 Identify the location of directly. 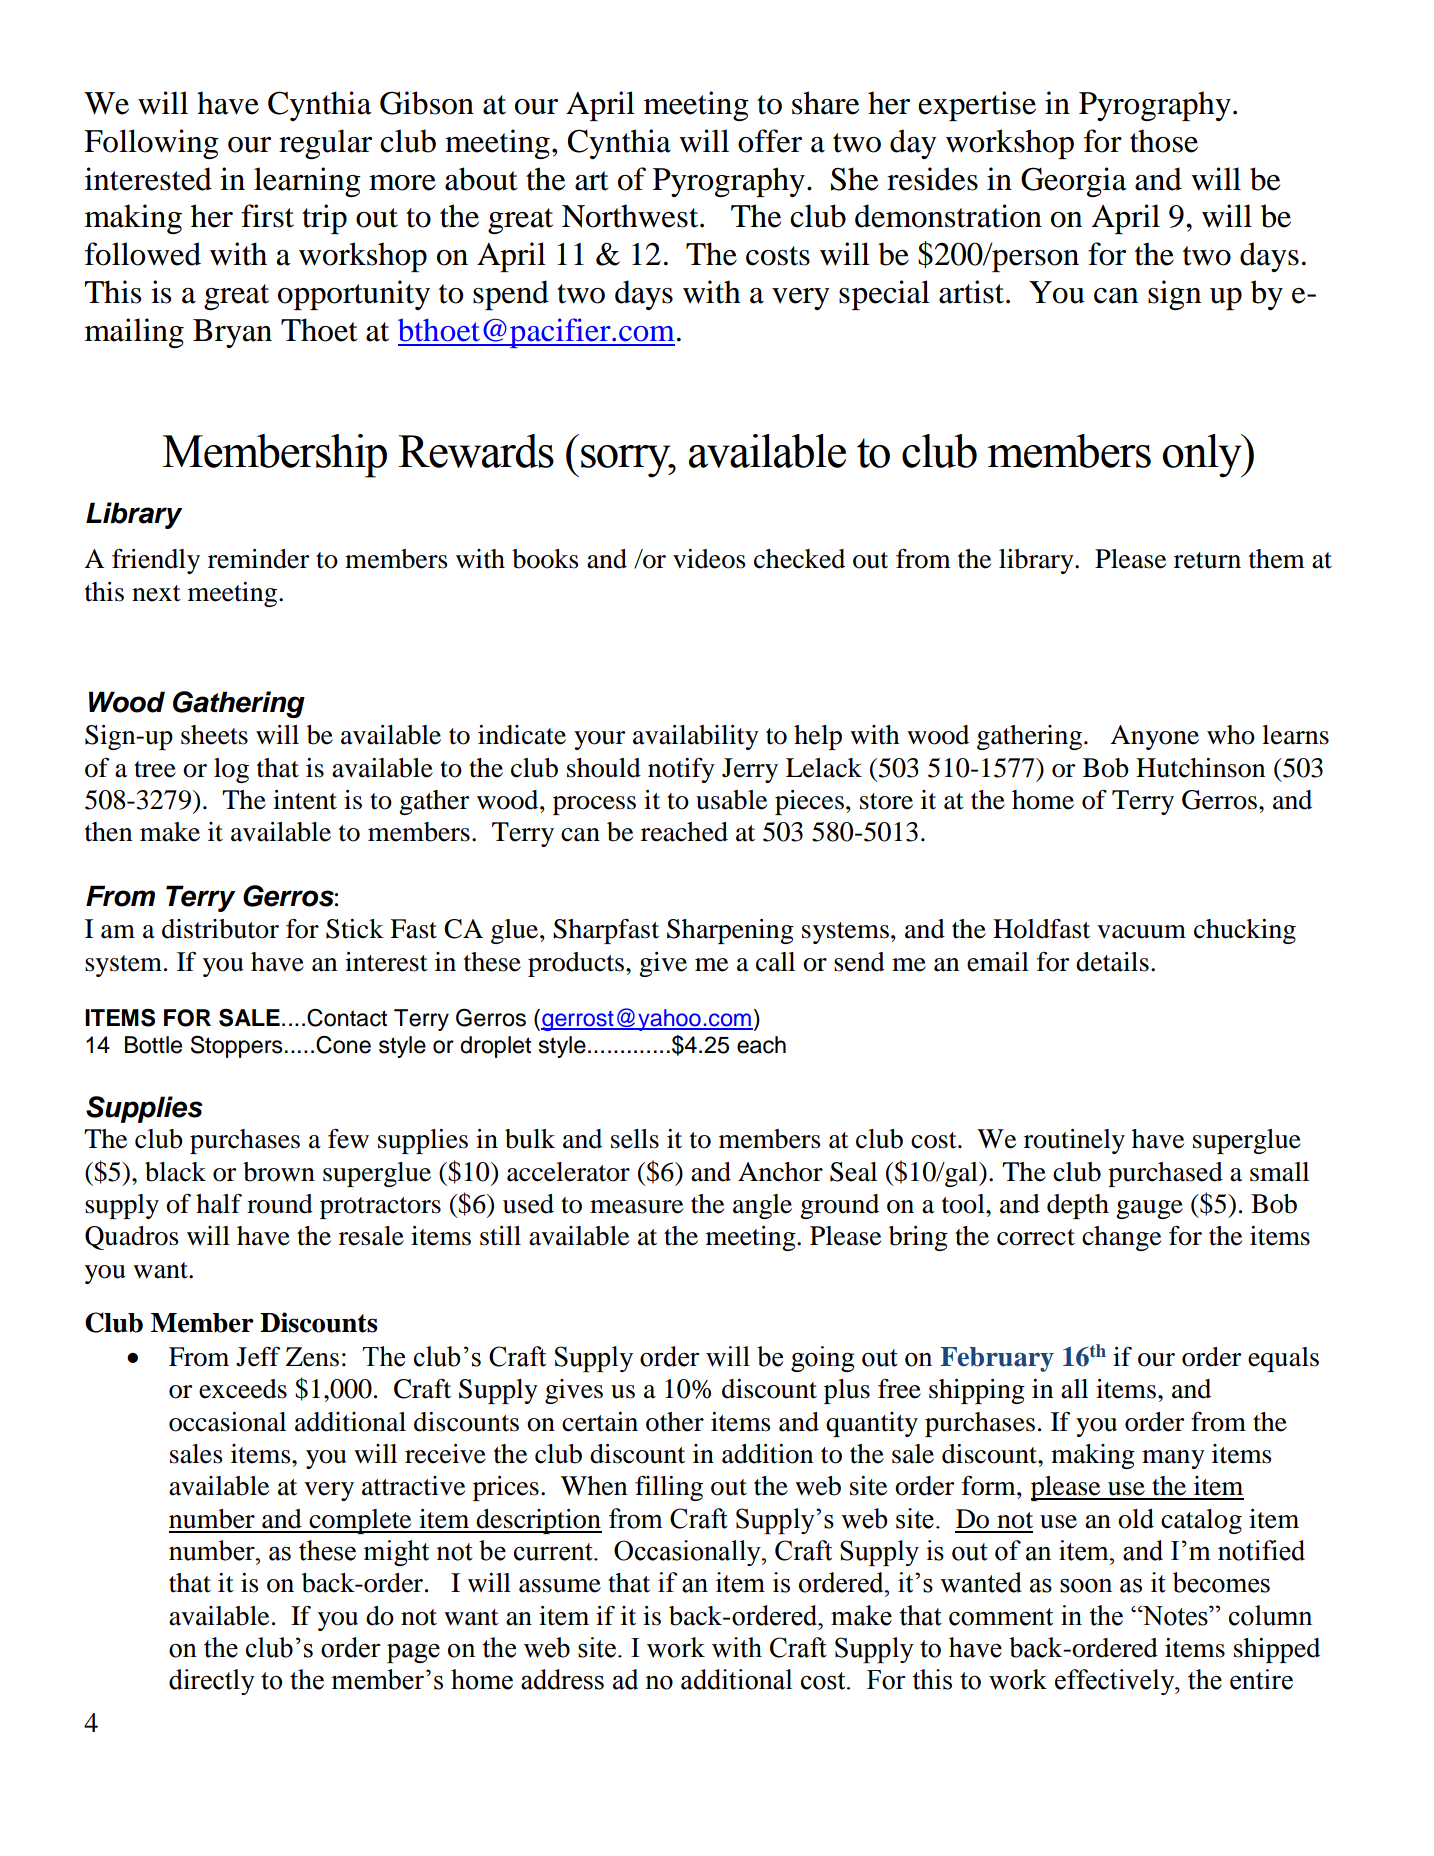
(212, 1682).
